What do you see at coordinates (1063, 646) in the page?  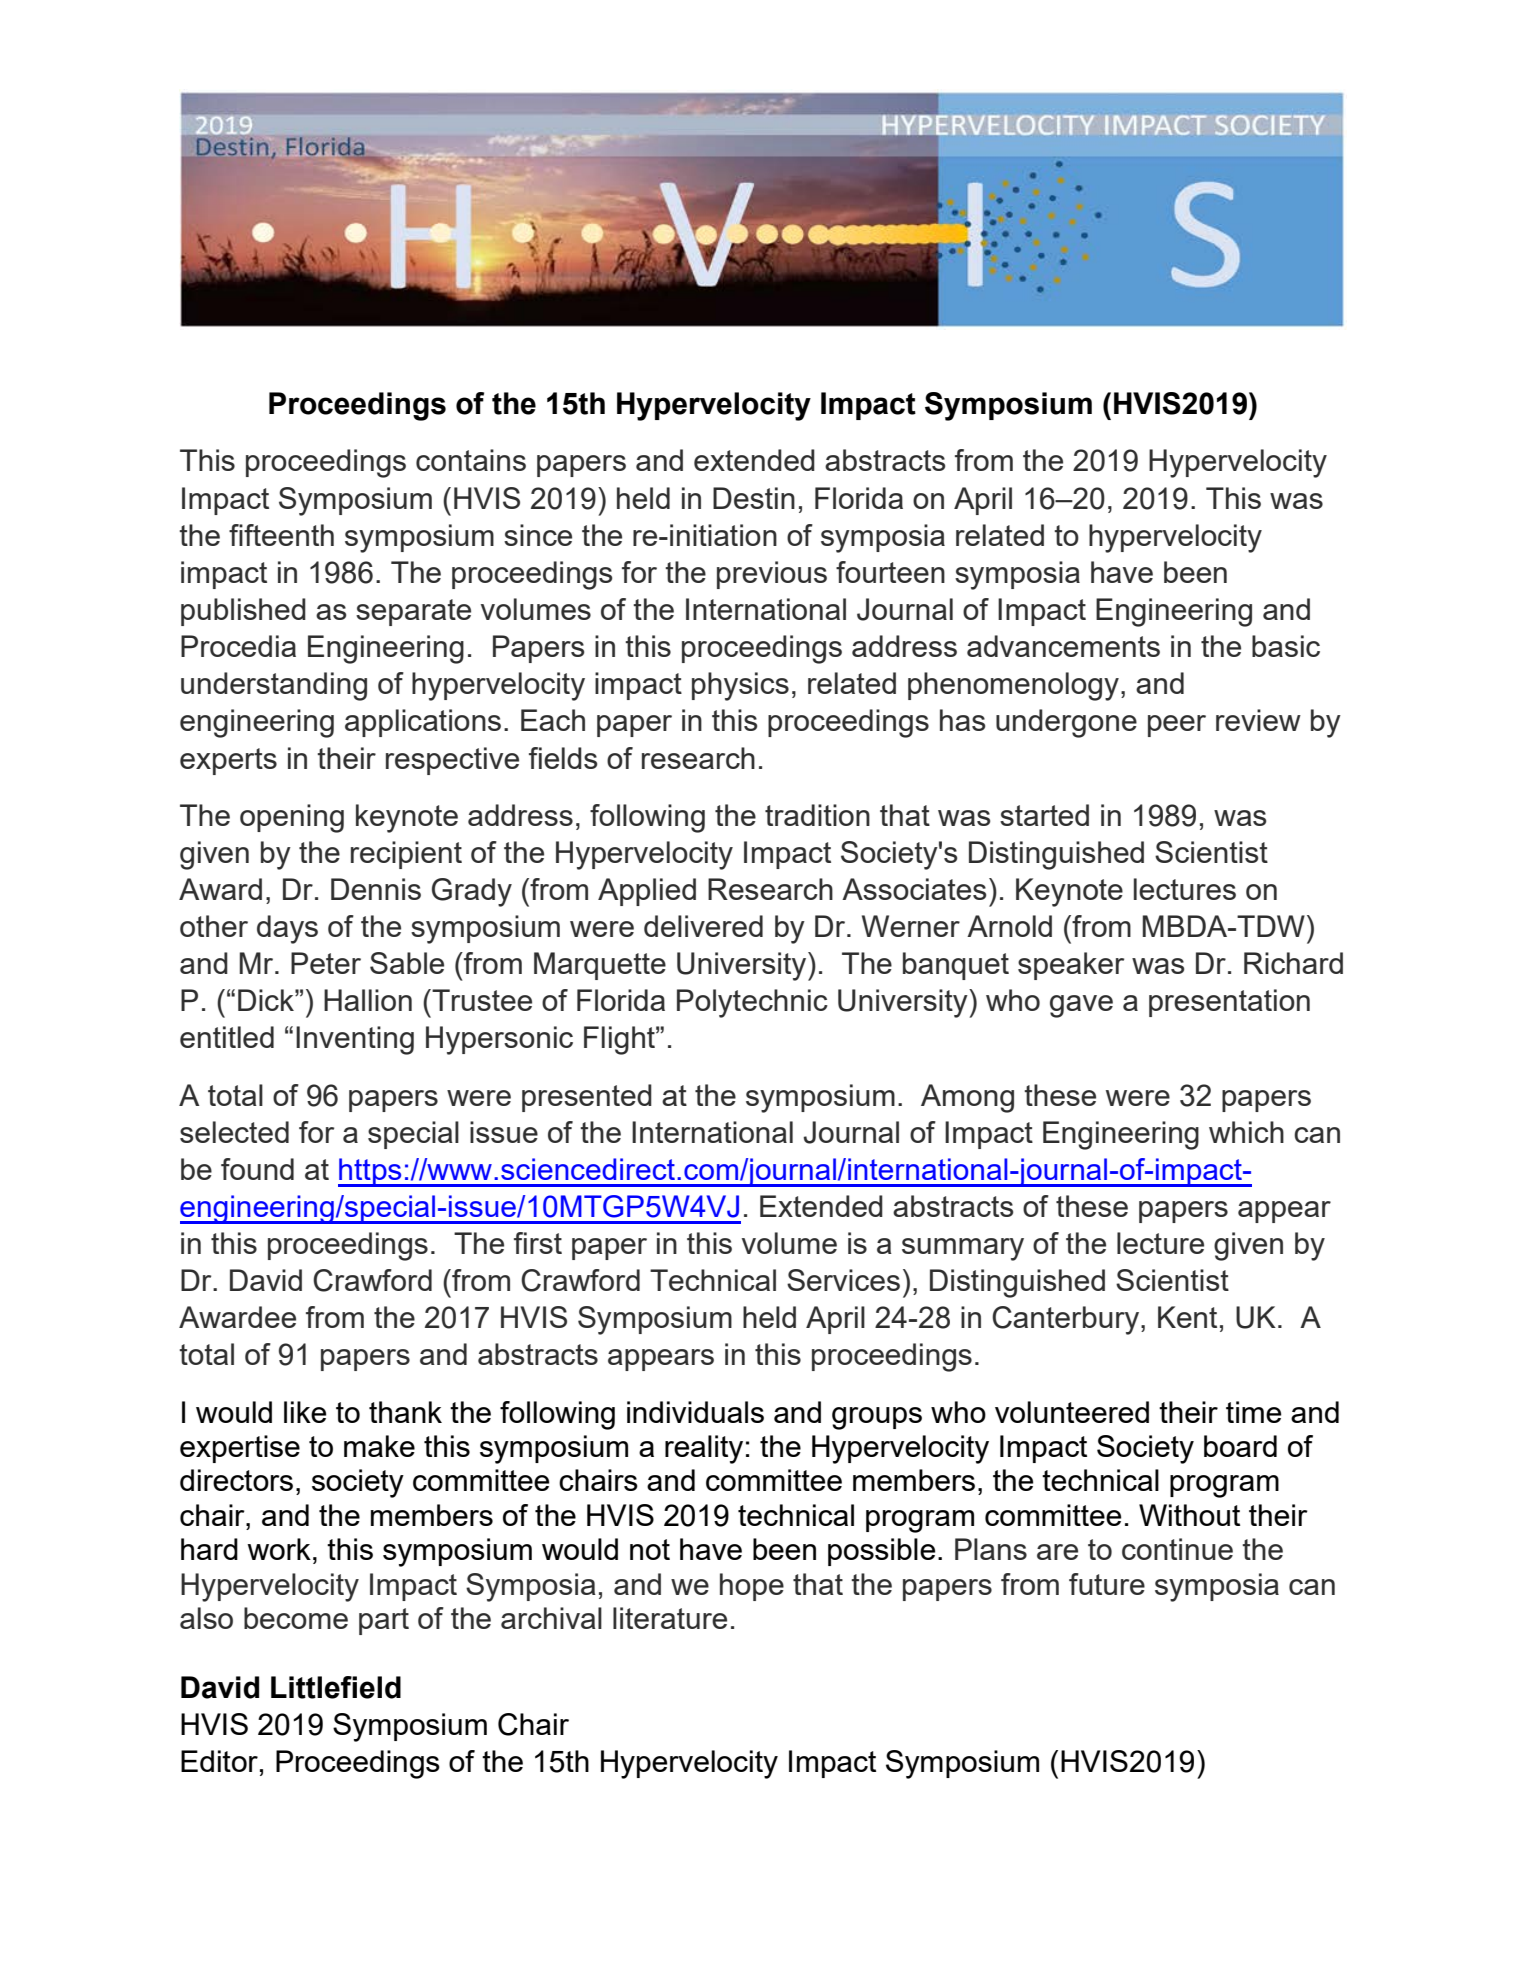 I see `advancements` at bounding box center [1063, 646].
